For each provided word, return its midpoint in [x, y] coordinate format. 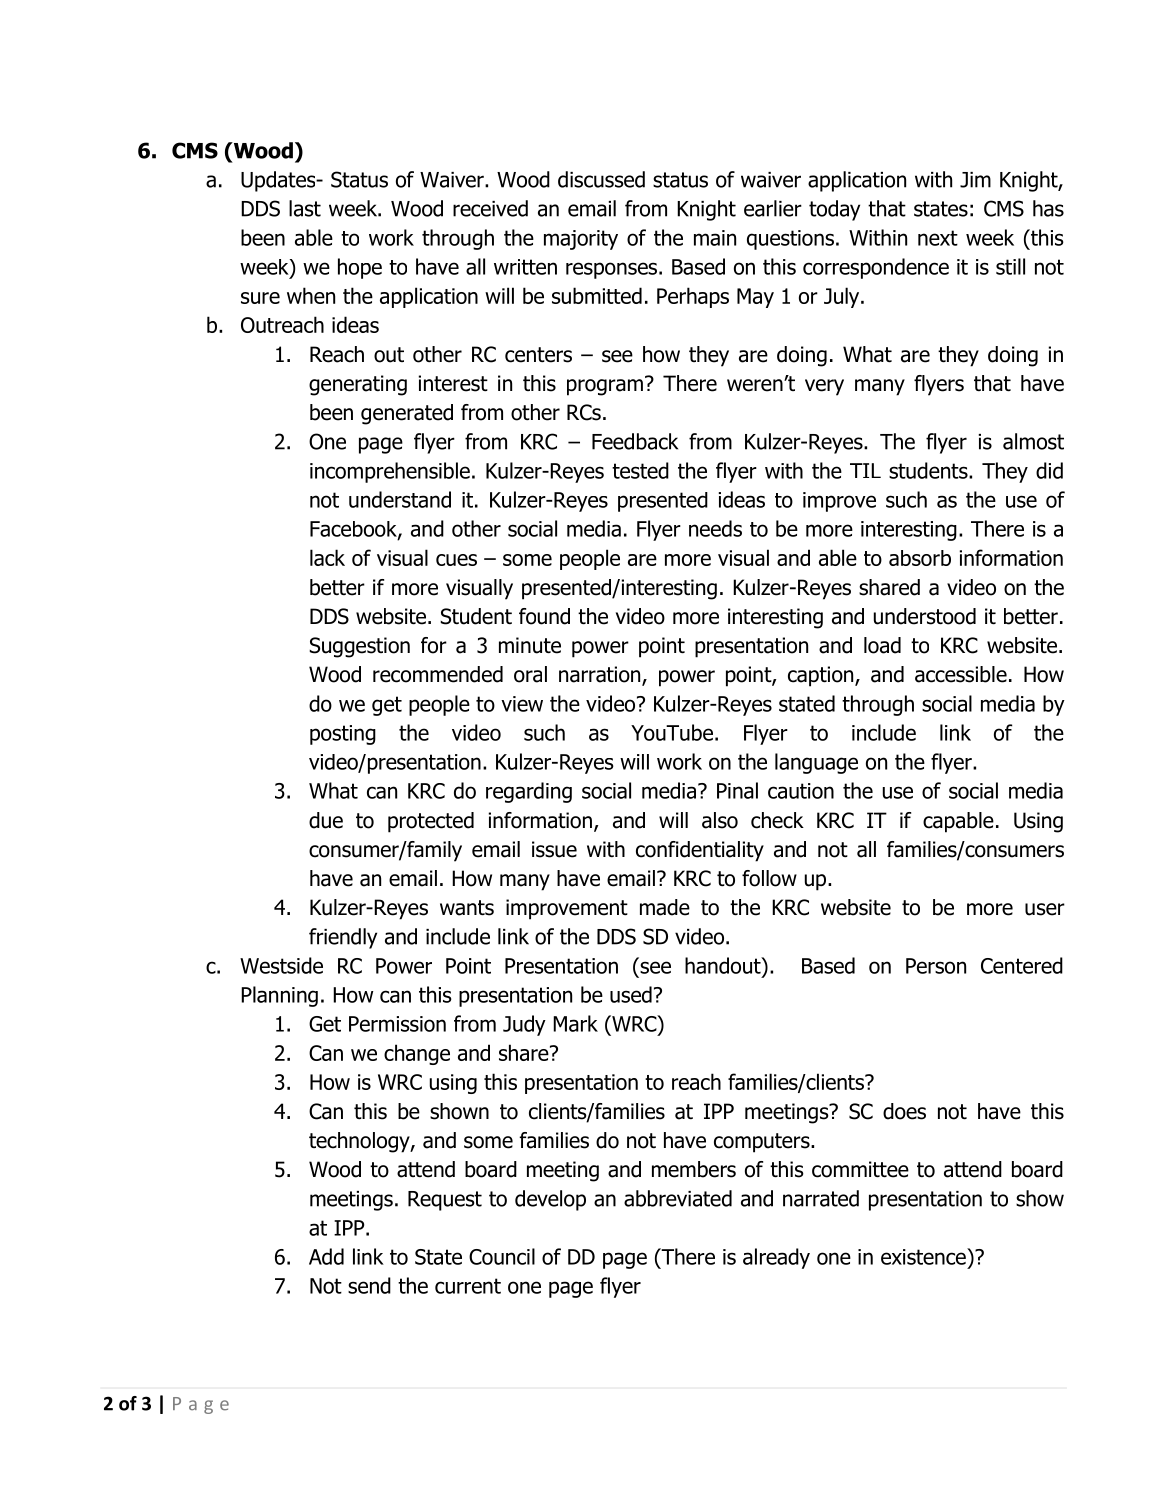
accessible [961, 674]
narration [601, 675]
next [938, 238]
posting [343, 735]
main [715, 238]
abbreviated [678, 1198]
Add [326, 1256]
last [305, 208]
